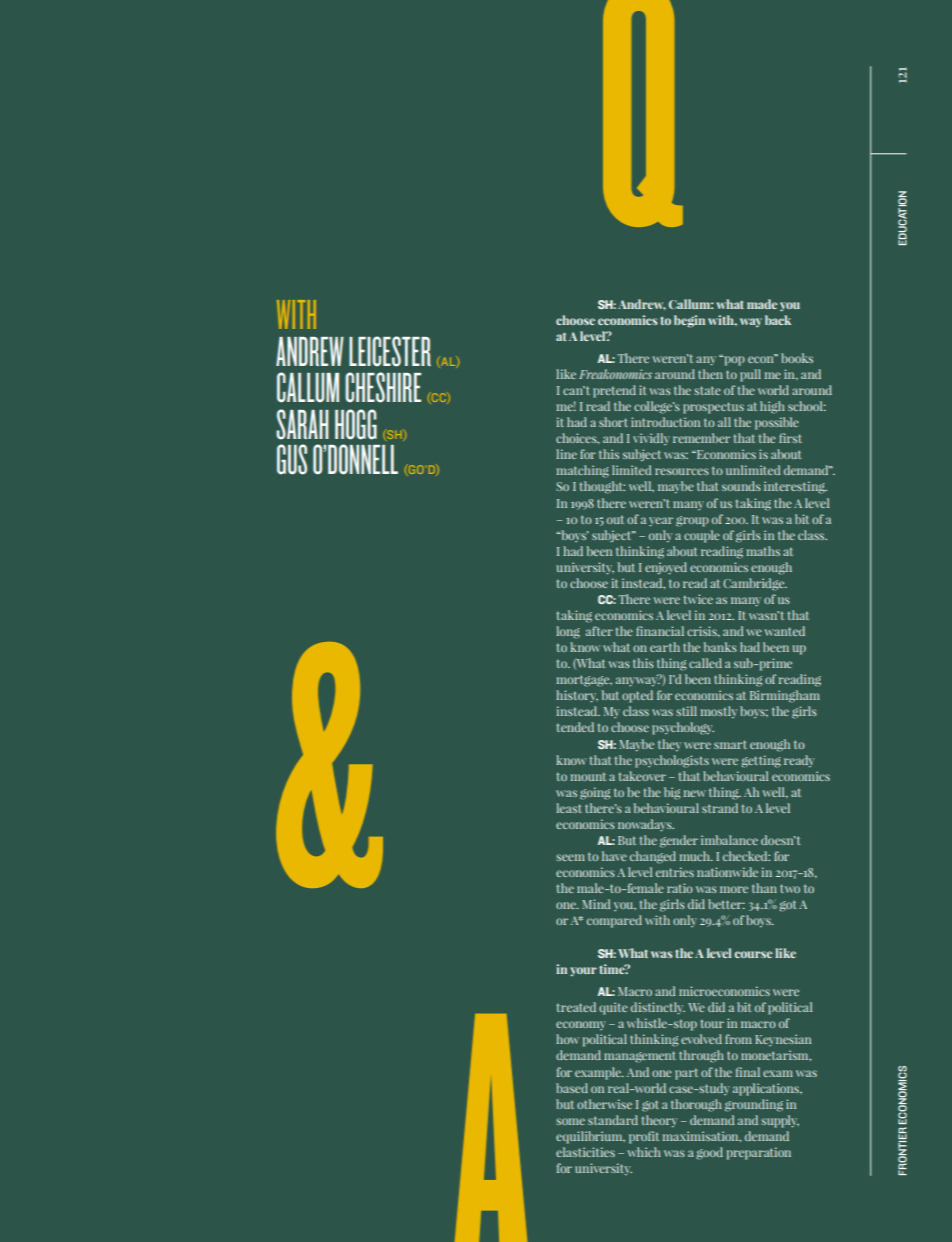 Image resolution: width=952 pixels, height=1242 pixels. What do you see at coordinates (753, 954) in the screenshot?
I see `course` at bounding box center [753, 954].
